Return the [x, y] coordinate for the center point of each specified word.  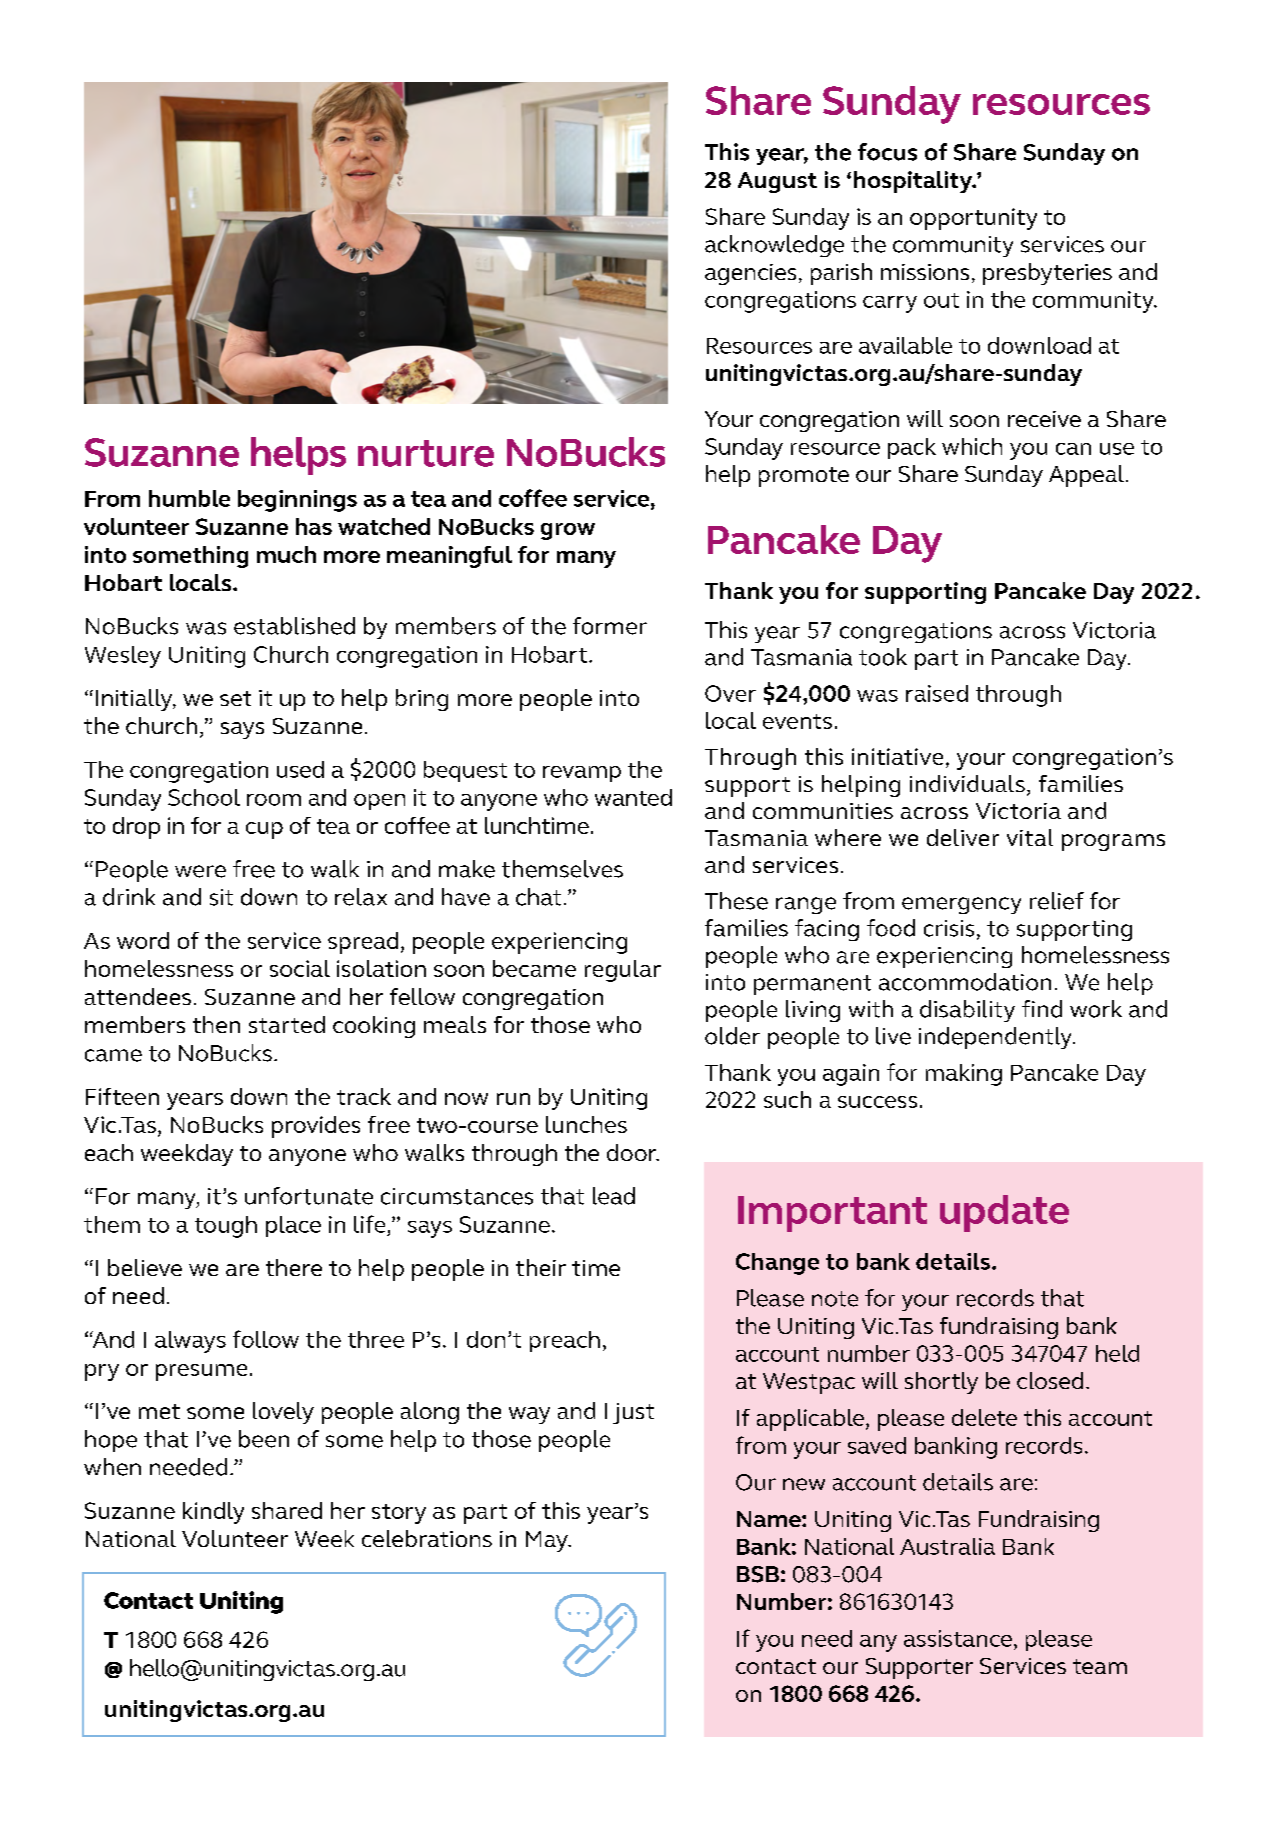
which [972, 446]
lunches [586, 1124]
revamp [582, 774]
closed [1050, 1380]
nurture [426, 453]
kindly [213, 1513]
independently [996, 1038]
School [204, 797]
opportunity [973, 219]
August [777, 182]
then [216, 1024]
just [633, 1413]
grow [568, 531]
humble [189, 498]
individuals [967, 783]
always [190, 1342]
